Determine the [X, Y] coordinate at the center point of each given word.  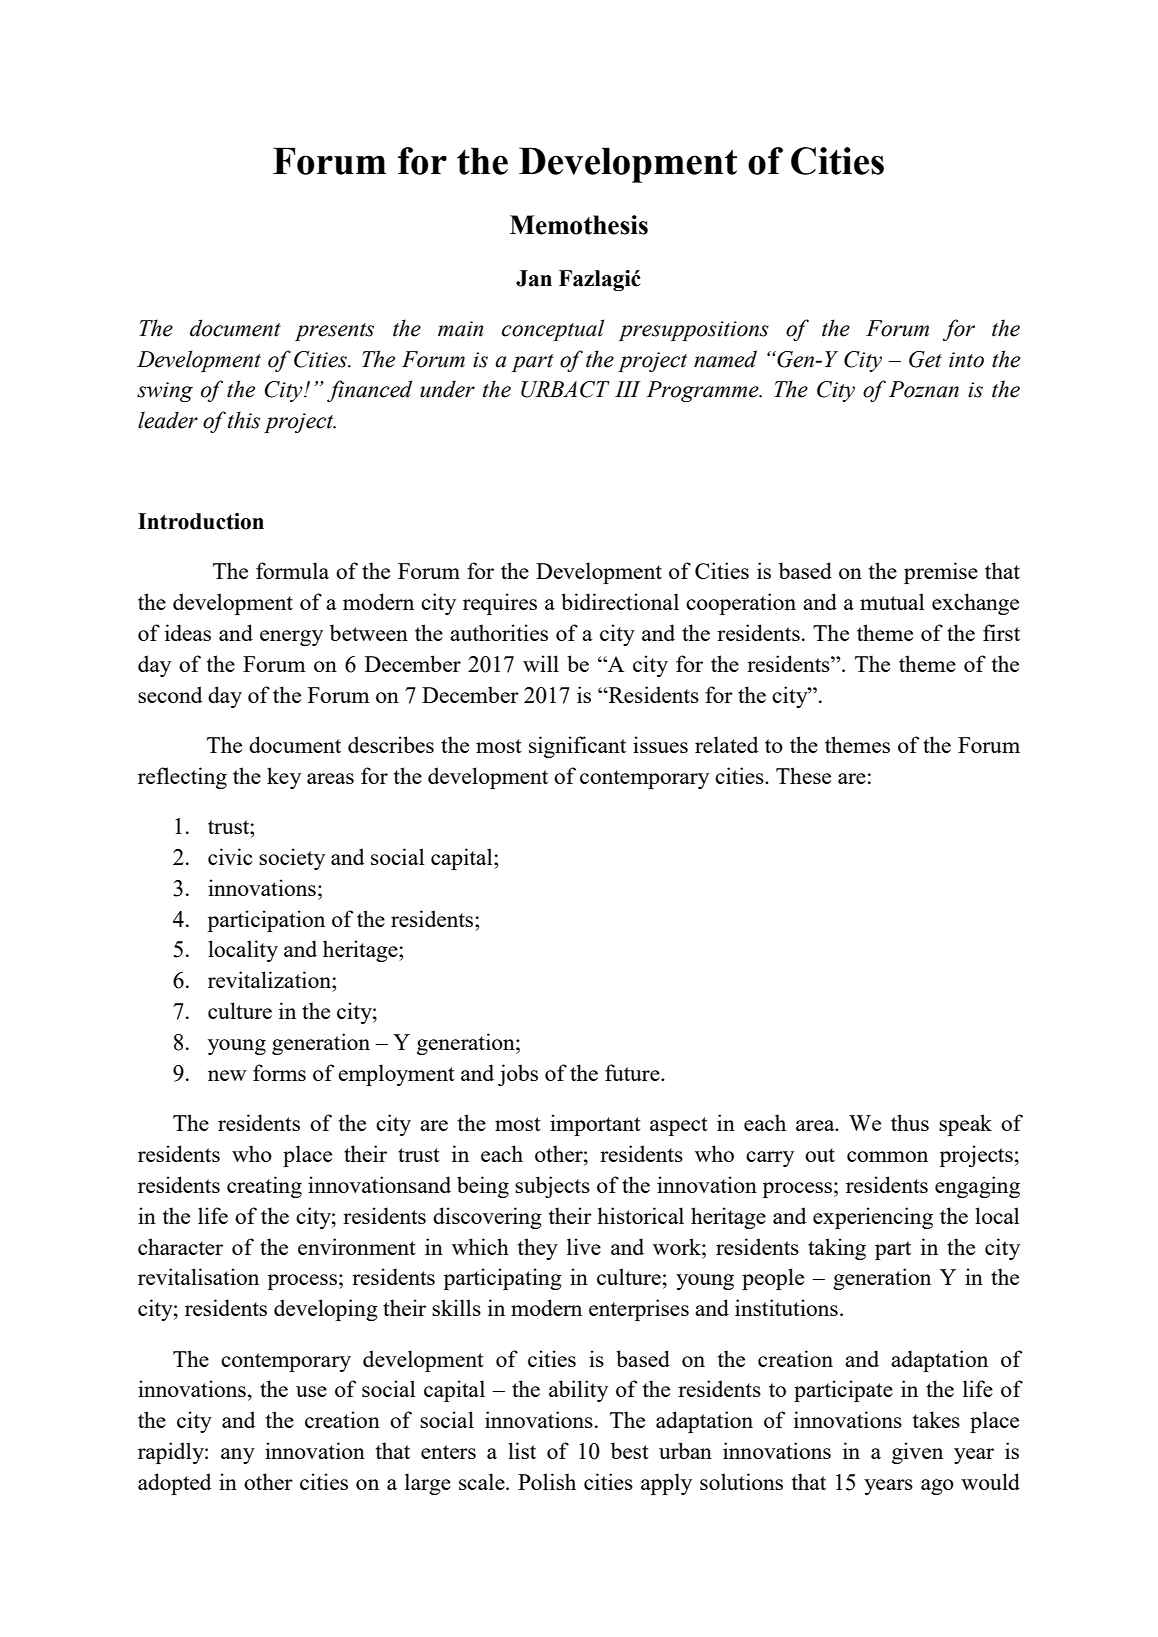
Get [925, 359]
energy [291, 638]
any [238, 1456]
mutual [892, 601]
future [633, 1072]
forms [279, 1072]
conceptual [553, 330]
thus [910, 1122]
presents [334, 332]
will [541, 663]
